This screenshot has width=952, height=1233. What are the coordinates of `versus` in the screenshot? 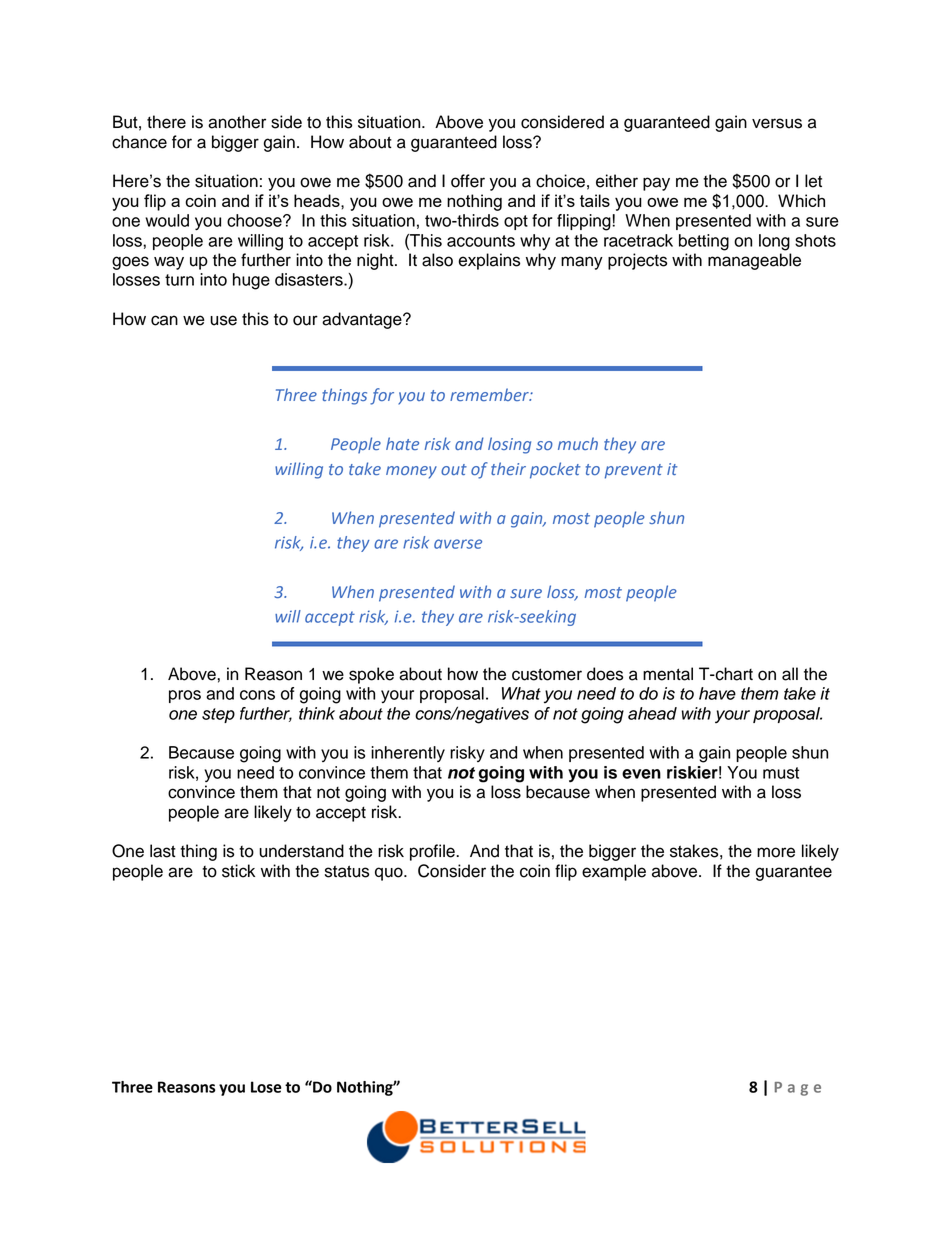 It's located at (777, 123).
